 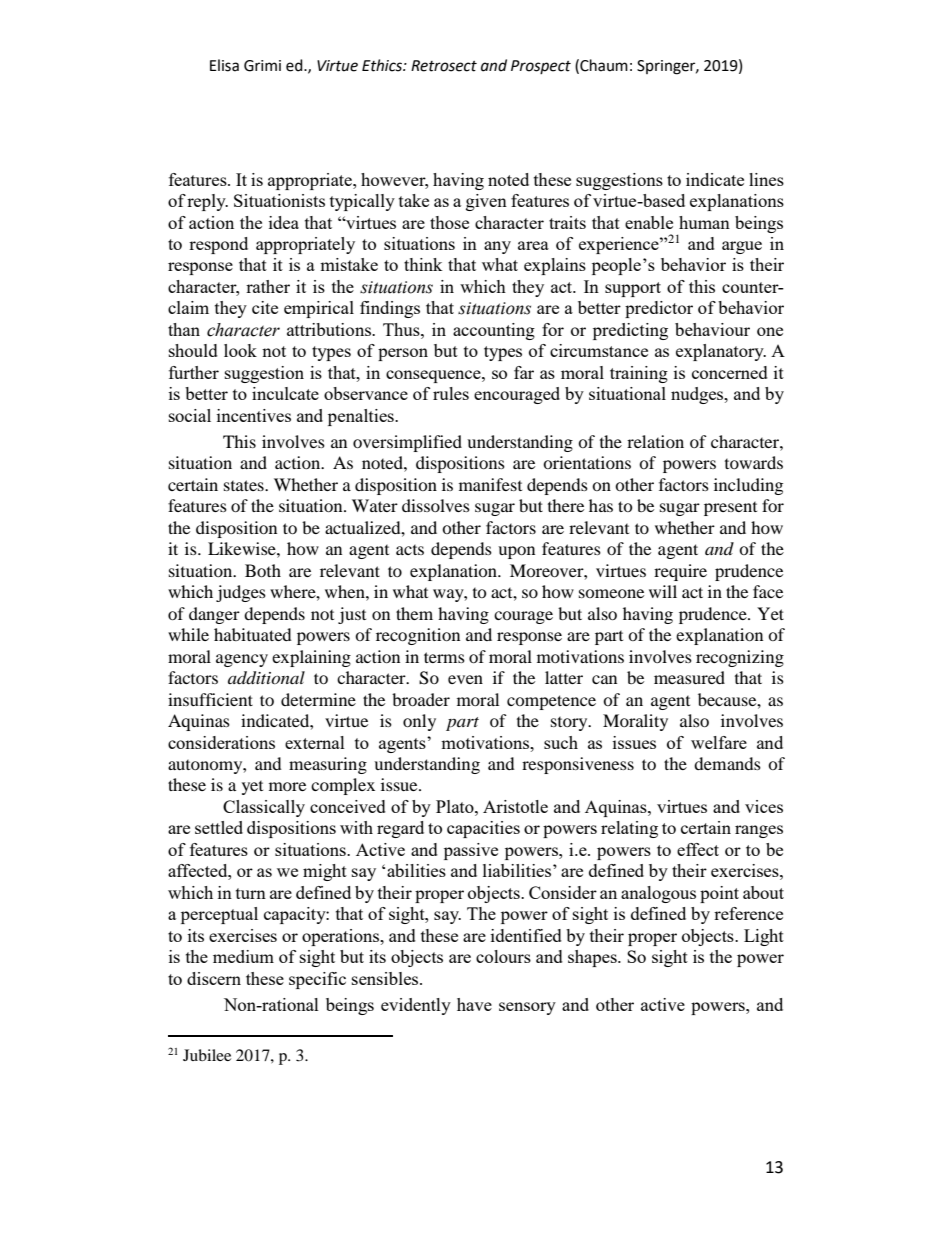 I want to click on even, so click(x=465, y=679).
